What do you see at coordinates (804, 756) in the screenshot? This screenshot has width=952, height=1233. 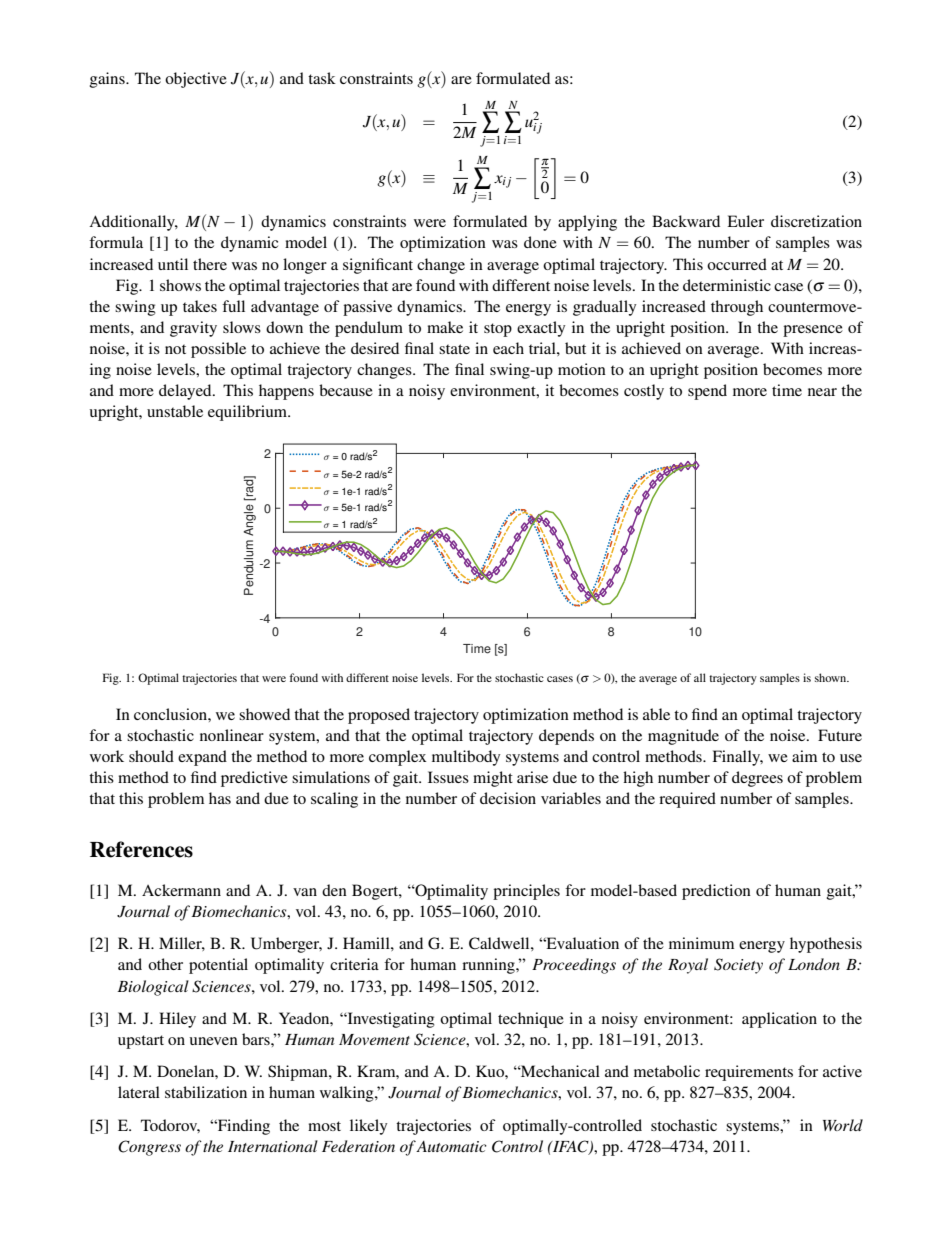 I see `aim` at bounding box center [804, 756].
